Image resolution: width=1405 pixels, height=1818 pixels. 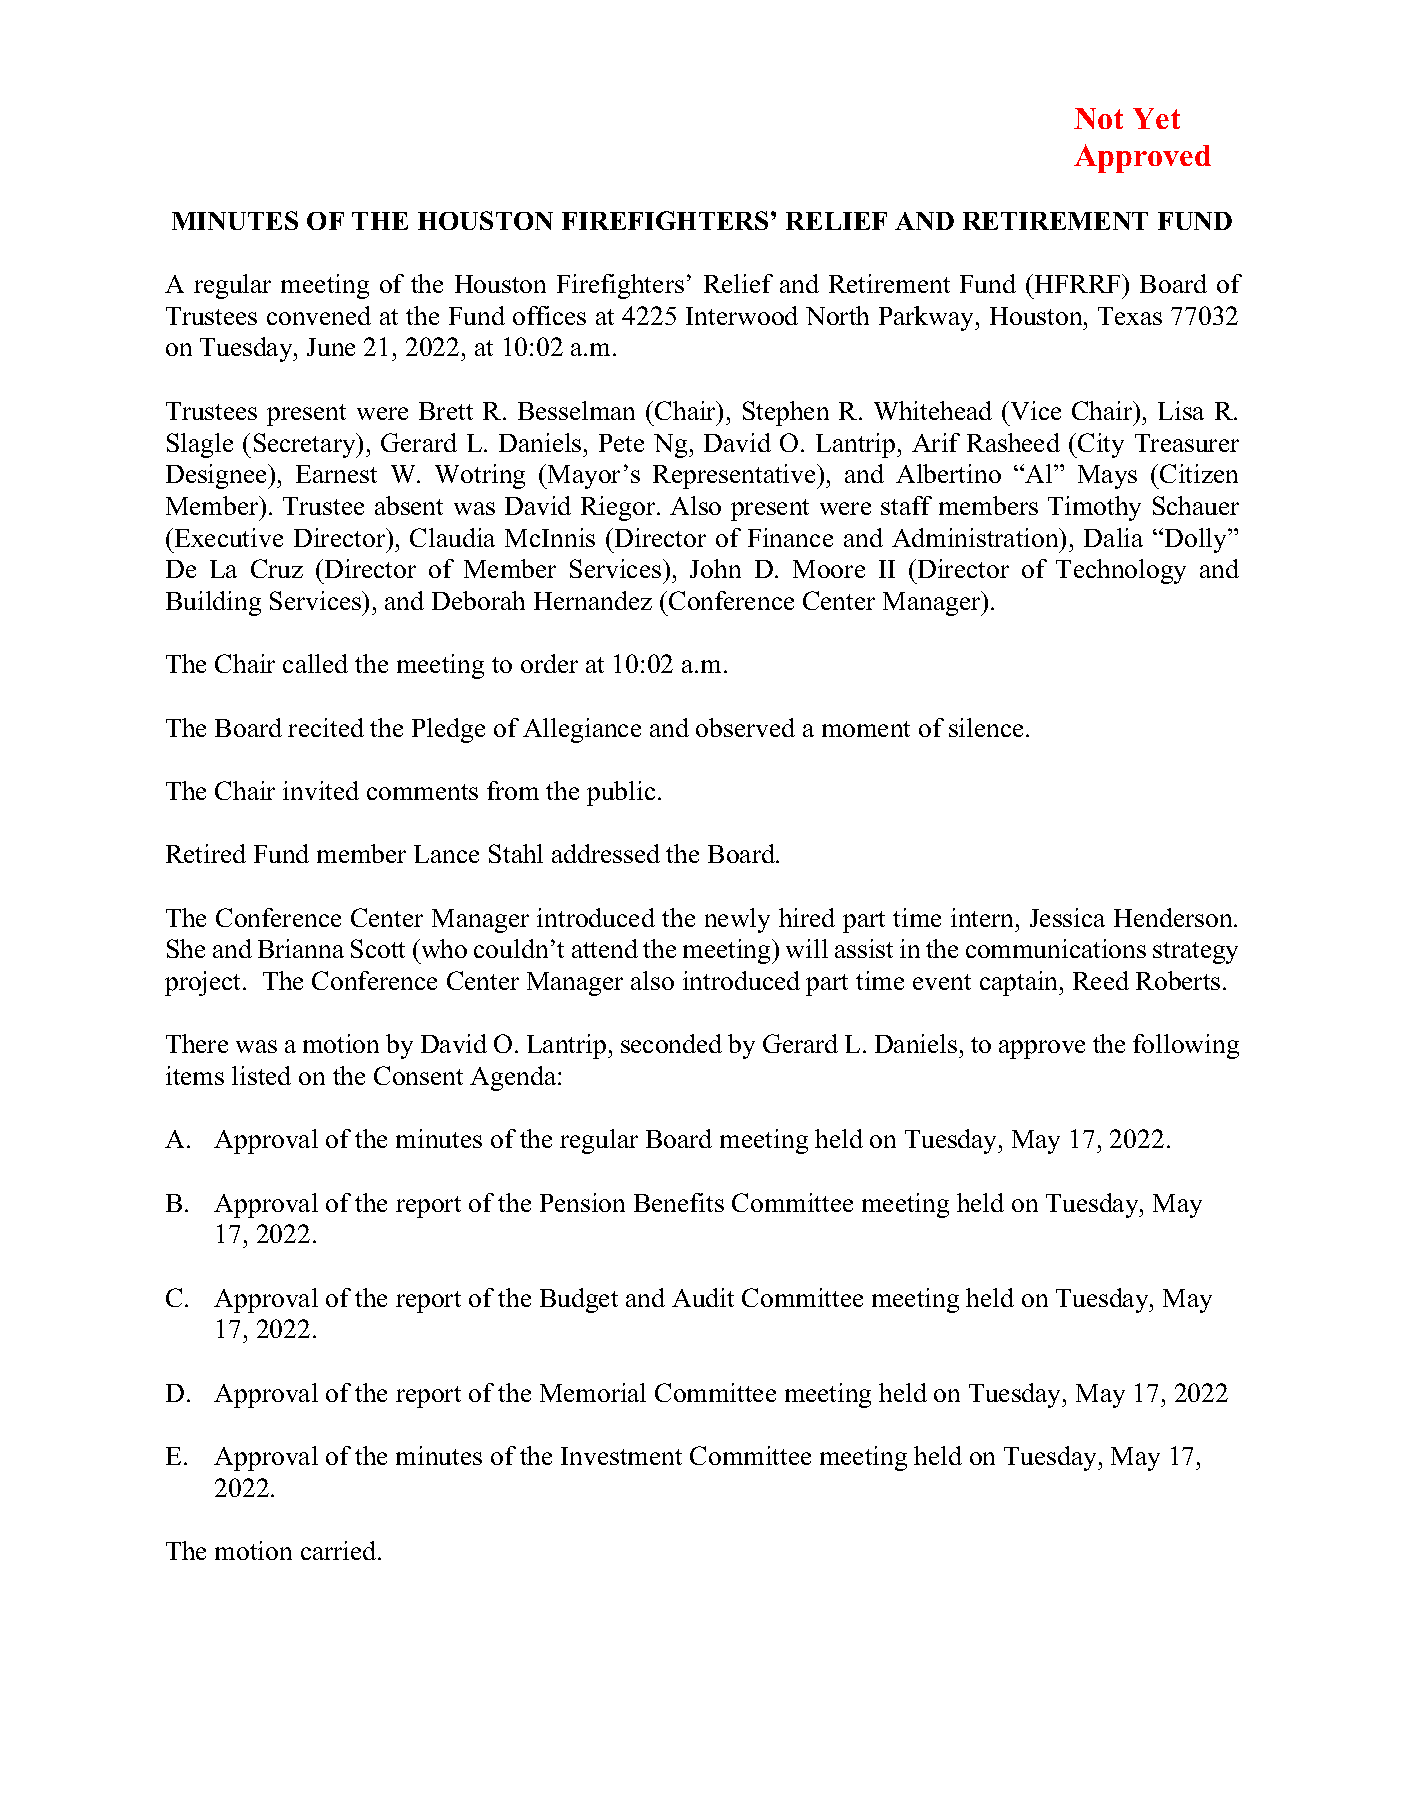 I want to click on Jessica, so click(x=1067, y=917).
